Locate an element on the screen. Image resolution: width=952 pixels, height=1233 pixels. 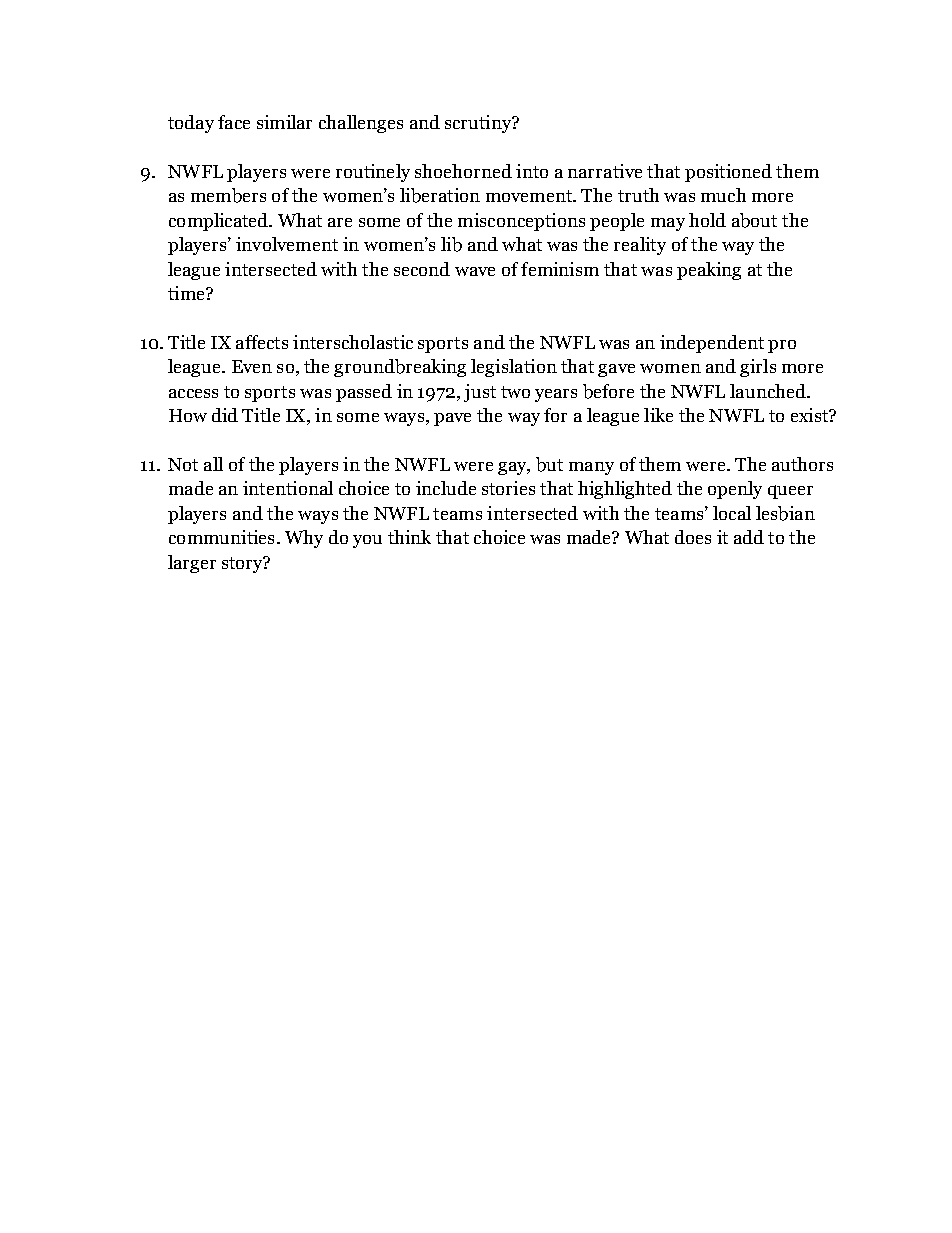
face is located at coordinates (234, 122).
